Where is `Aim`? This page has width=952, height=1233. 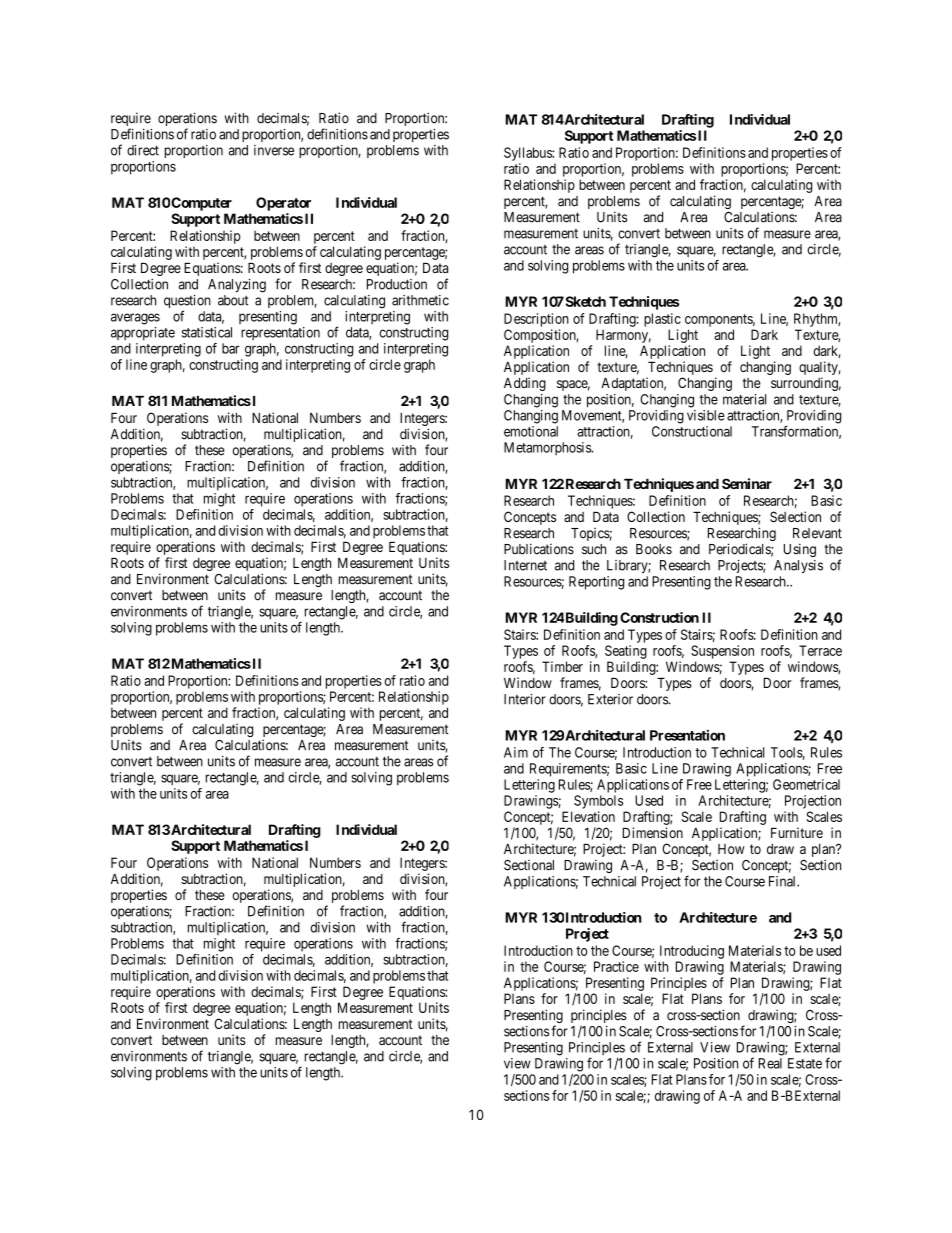
Aim is located at coordinates (516, 752).
